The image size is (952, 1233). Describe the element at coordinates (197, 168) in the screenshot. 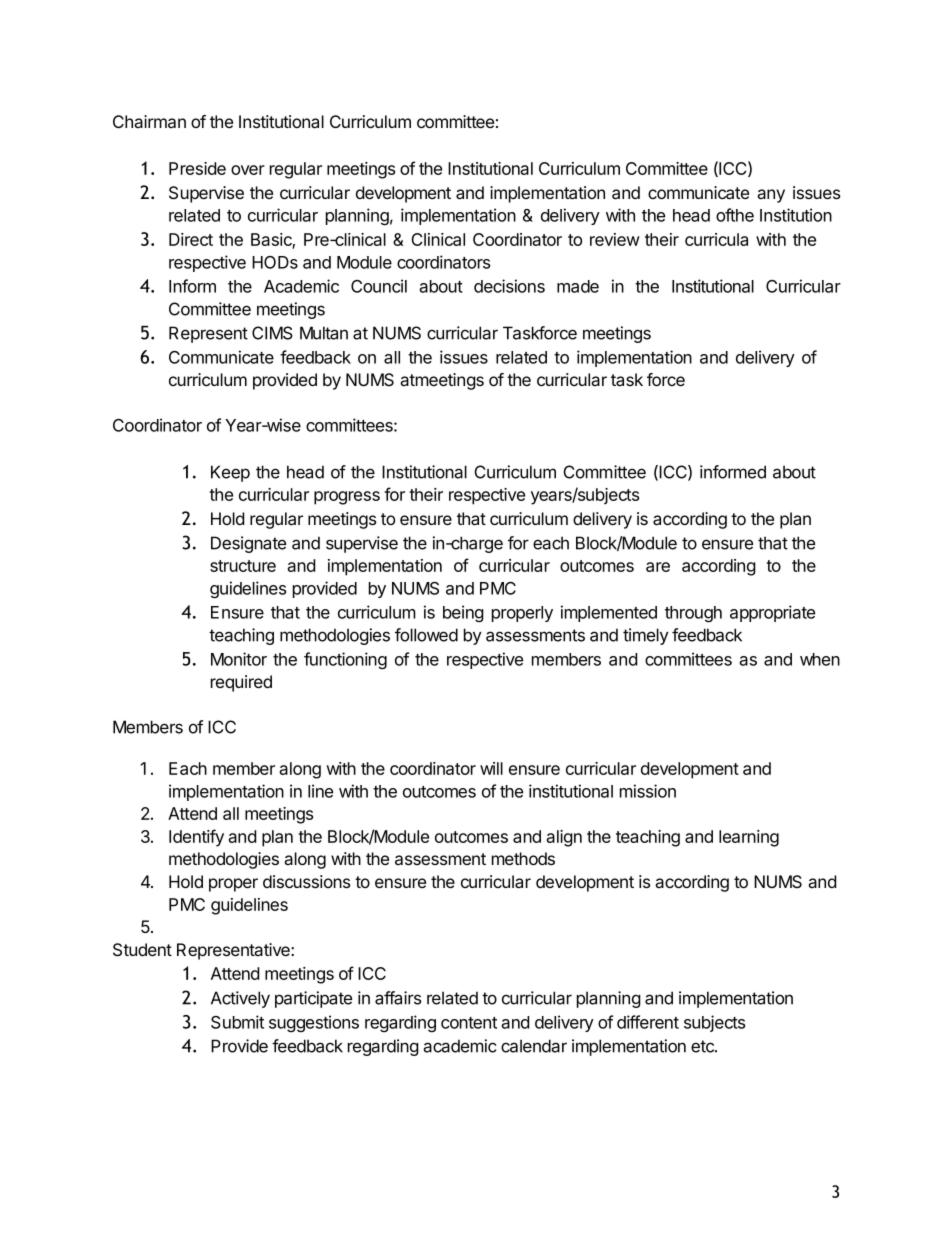

I see `Preside` at that location.
